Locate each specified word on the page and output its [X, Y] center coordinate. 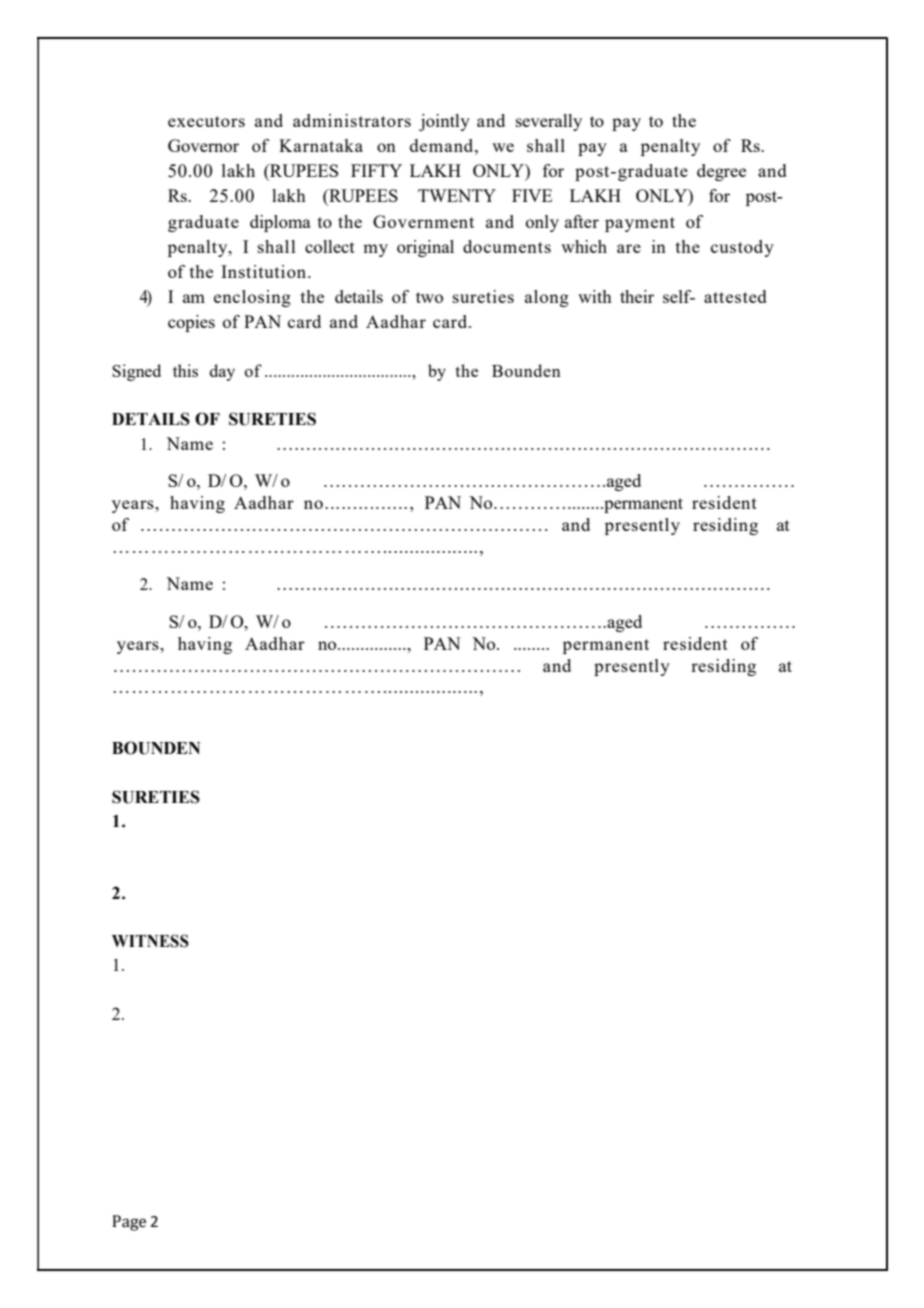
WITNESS [150, 941]
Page [129, 1223]
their [637, 296]
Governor [203, 145]
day [222, 372]
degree [721, 172]
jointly [444, 122]
